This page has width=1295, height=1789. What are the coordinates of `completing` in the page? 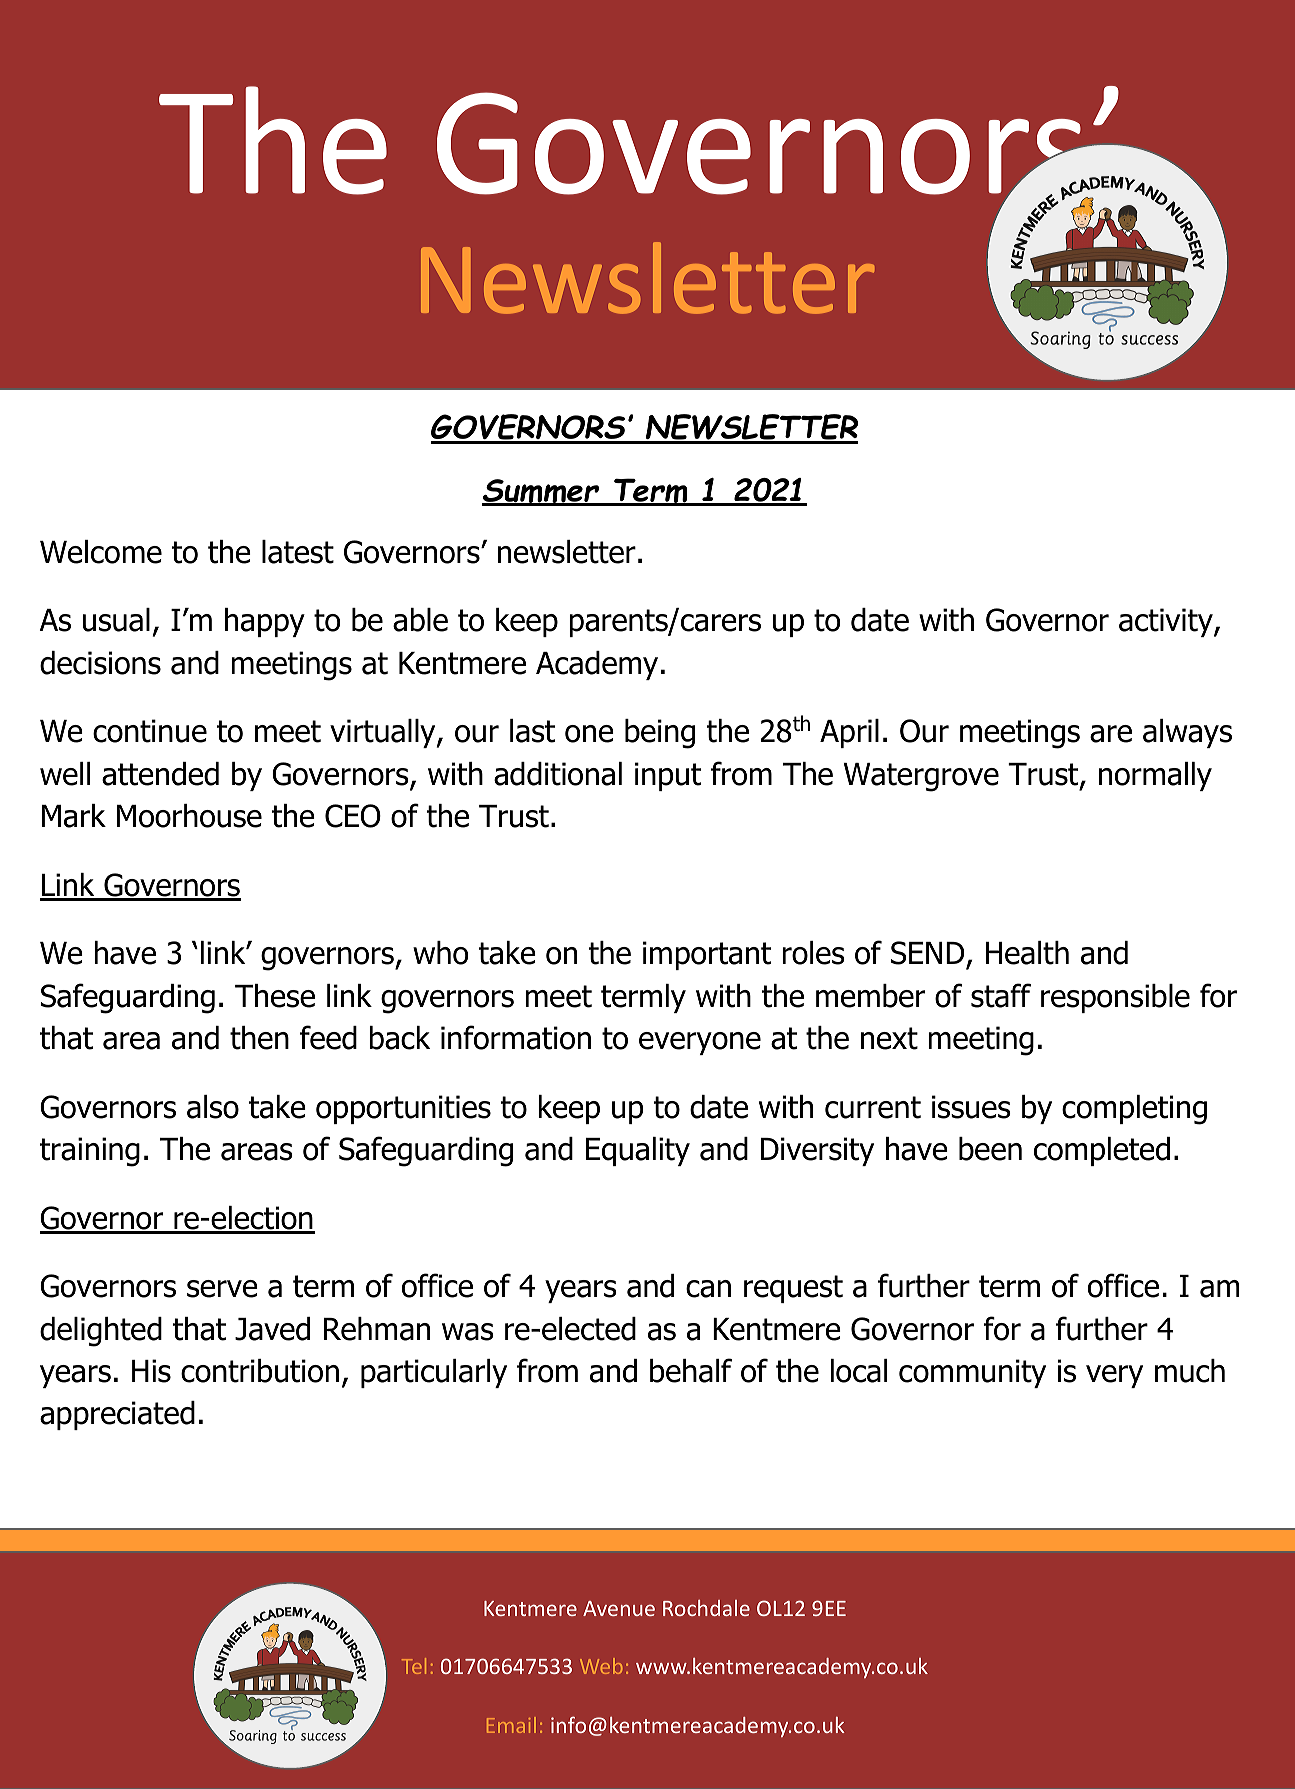 It's located at (1134, 1110).
